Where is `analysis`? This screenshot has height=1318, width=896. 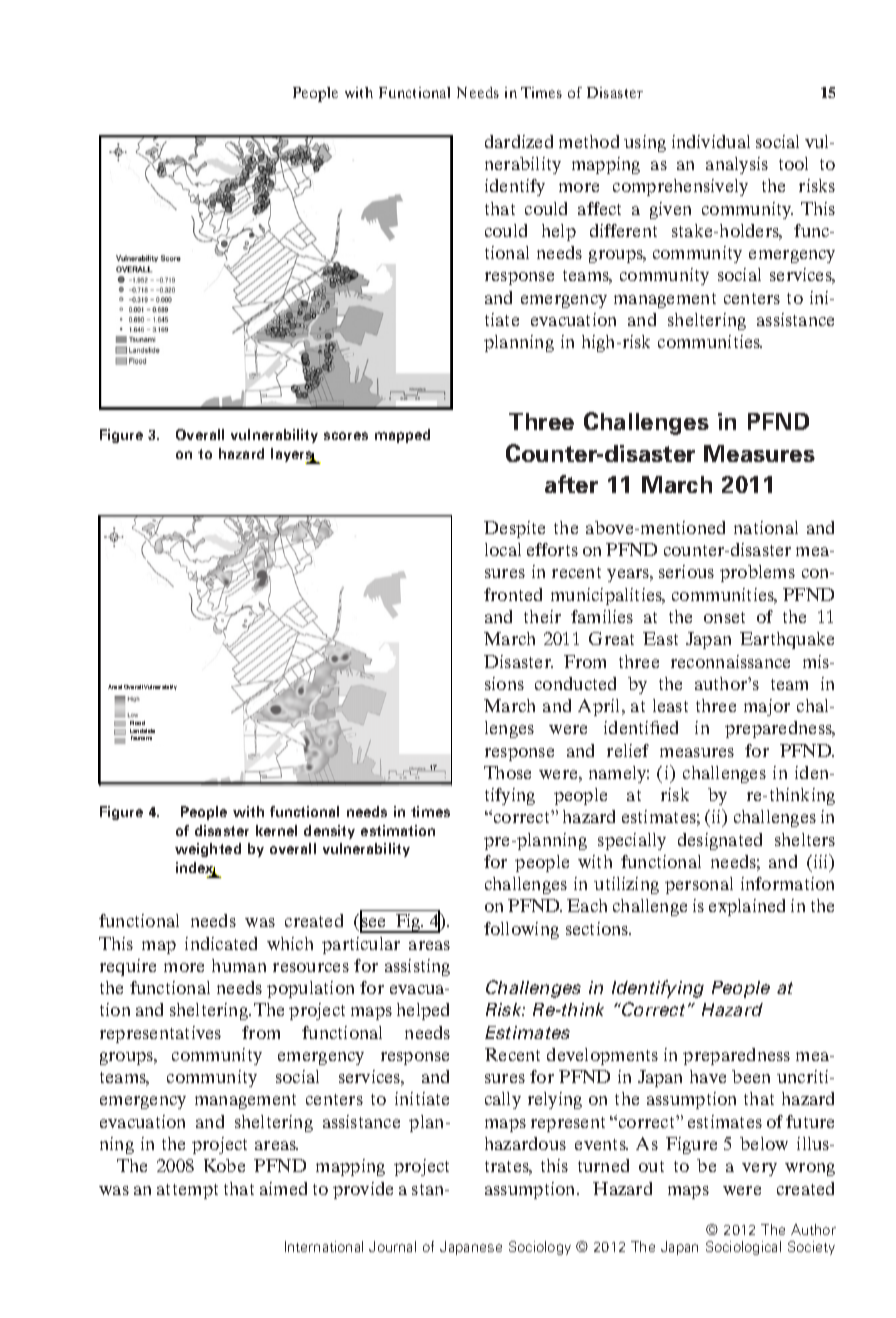
analysis is located at coordinates (737, 165).
